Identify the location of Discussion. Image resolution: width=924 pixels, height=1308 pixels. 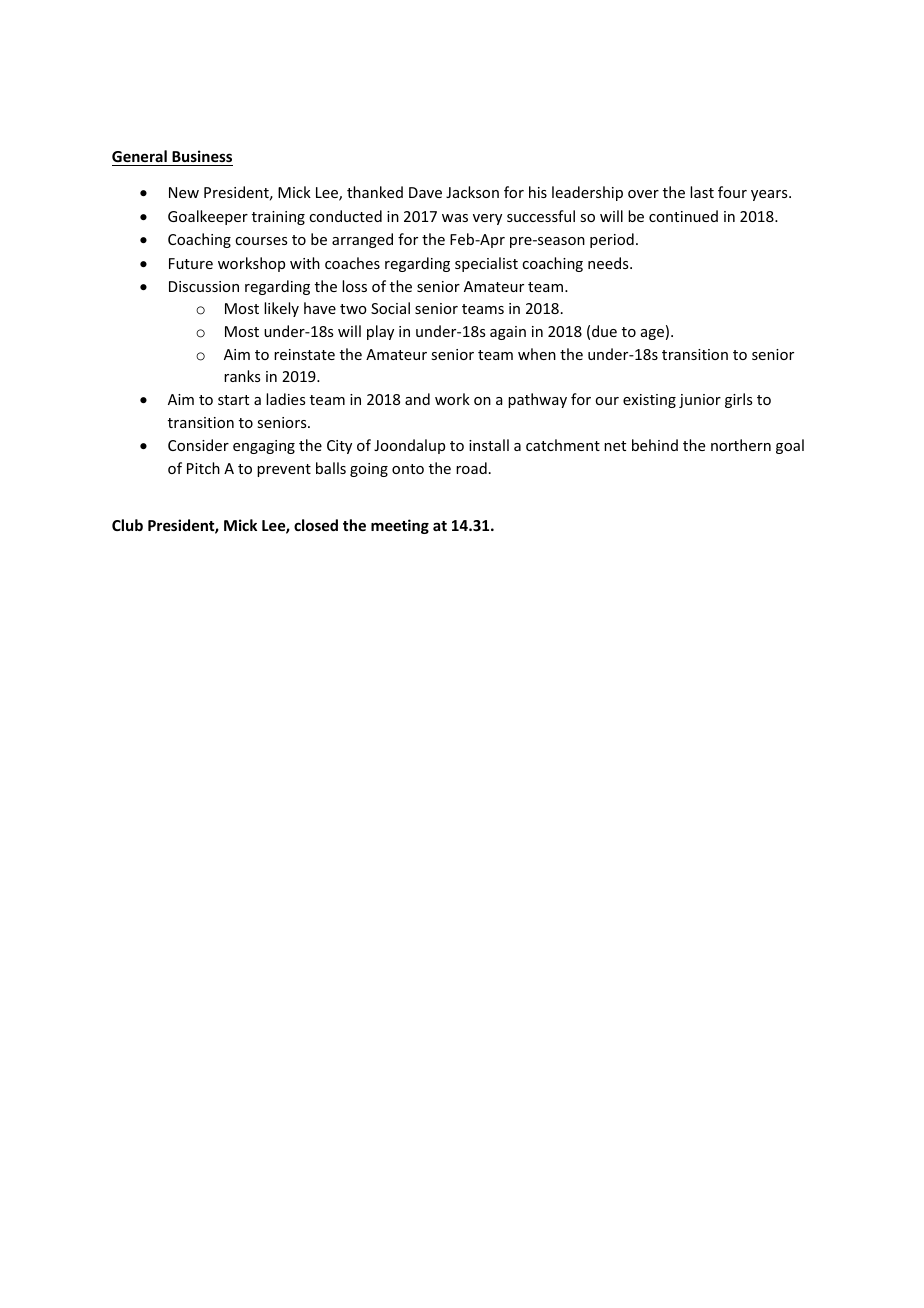
(204, 286).
